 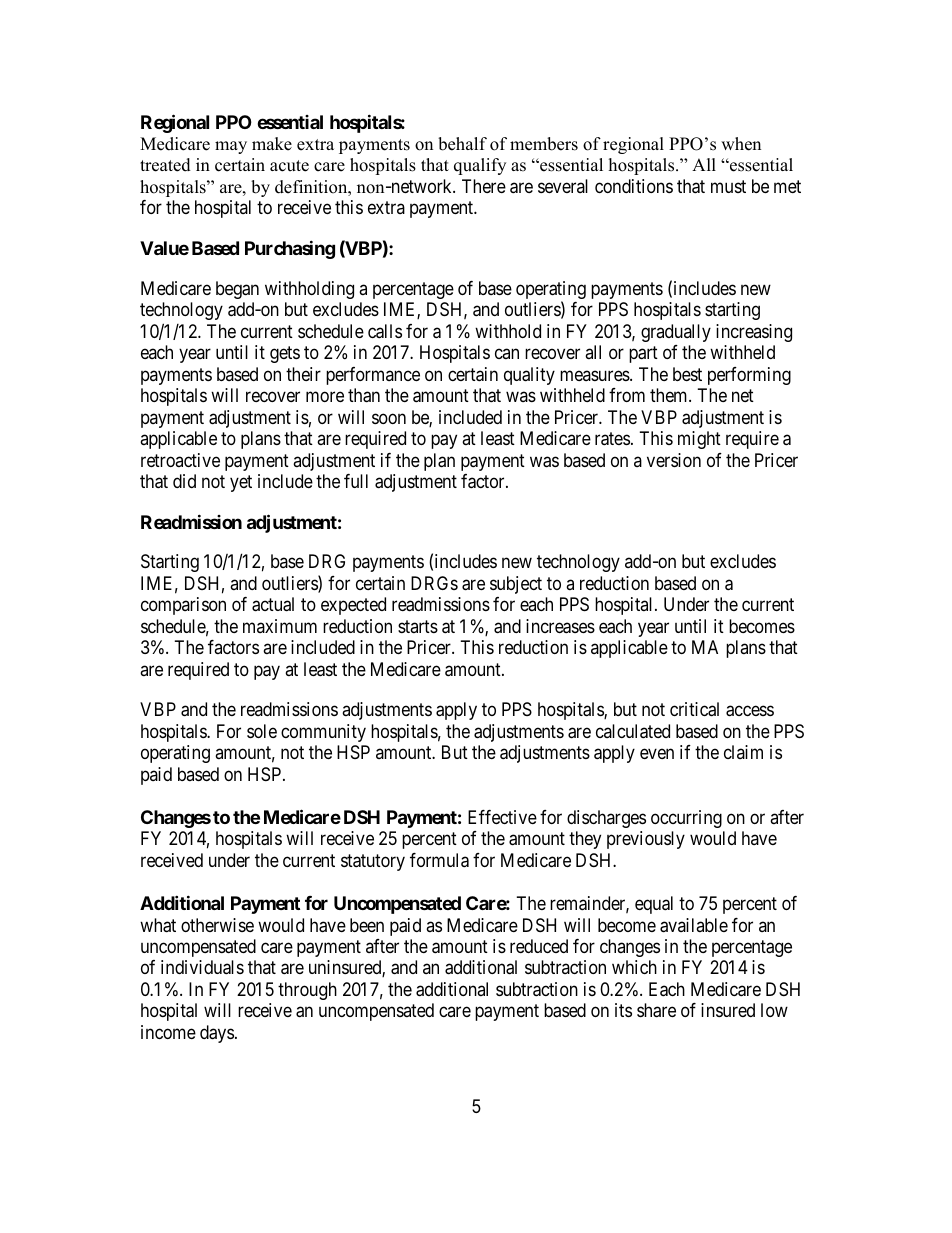 What do you see at coordinates (231, 147) in the document?
I see `may` at bounding box center [231, 147].
